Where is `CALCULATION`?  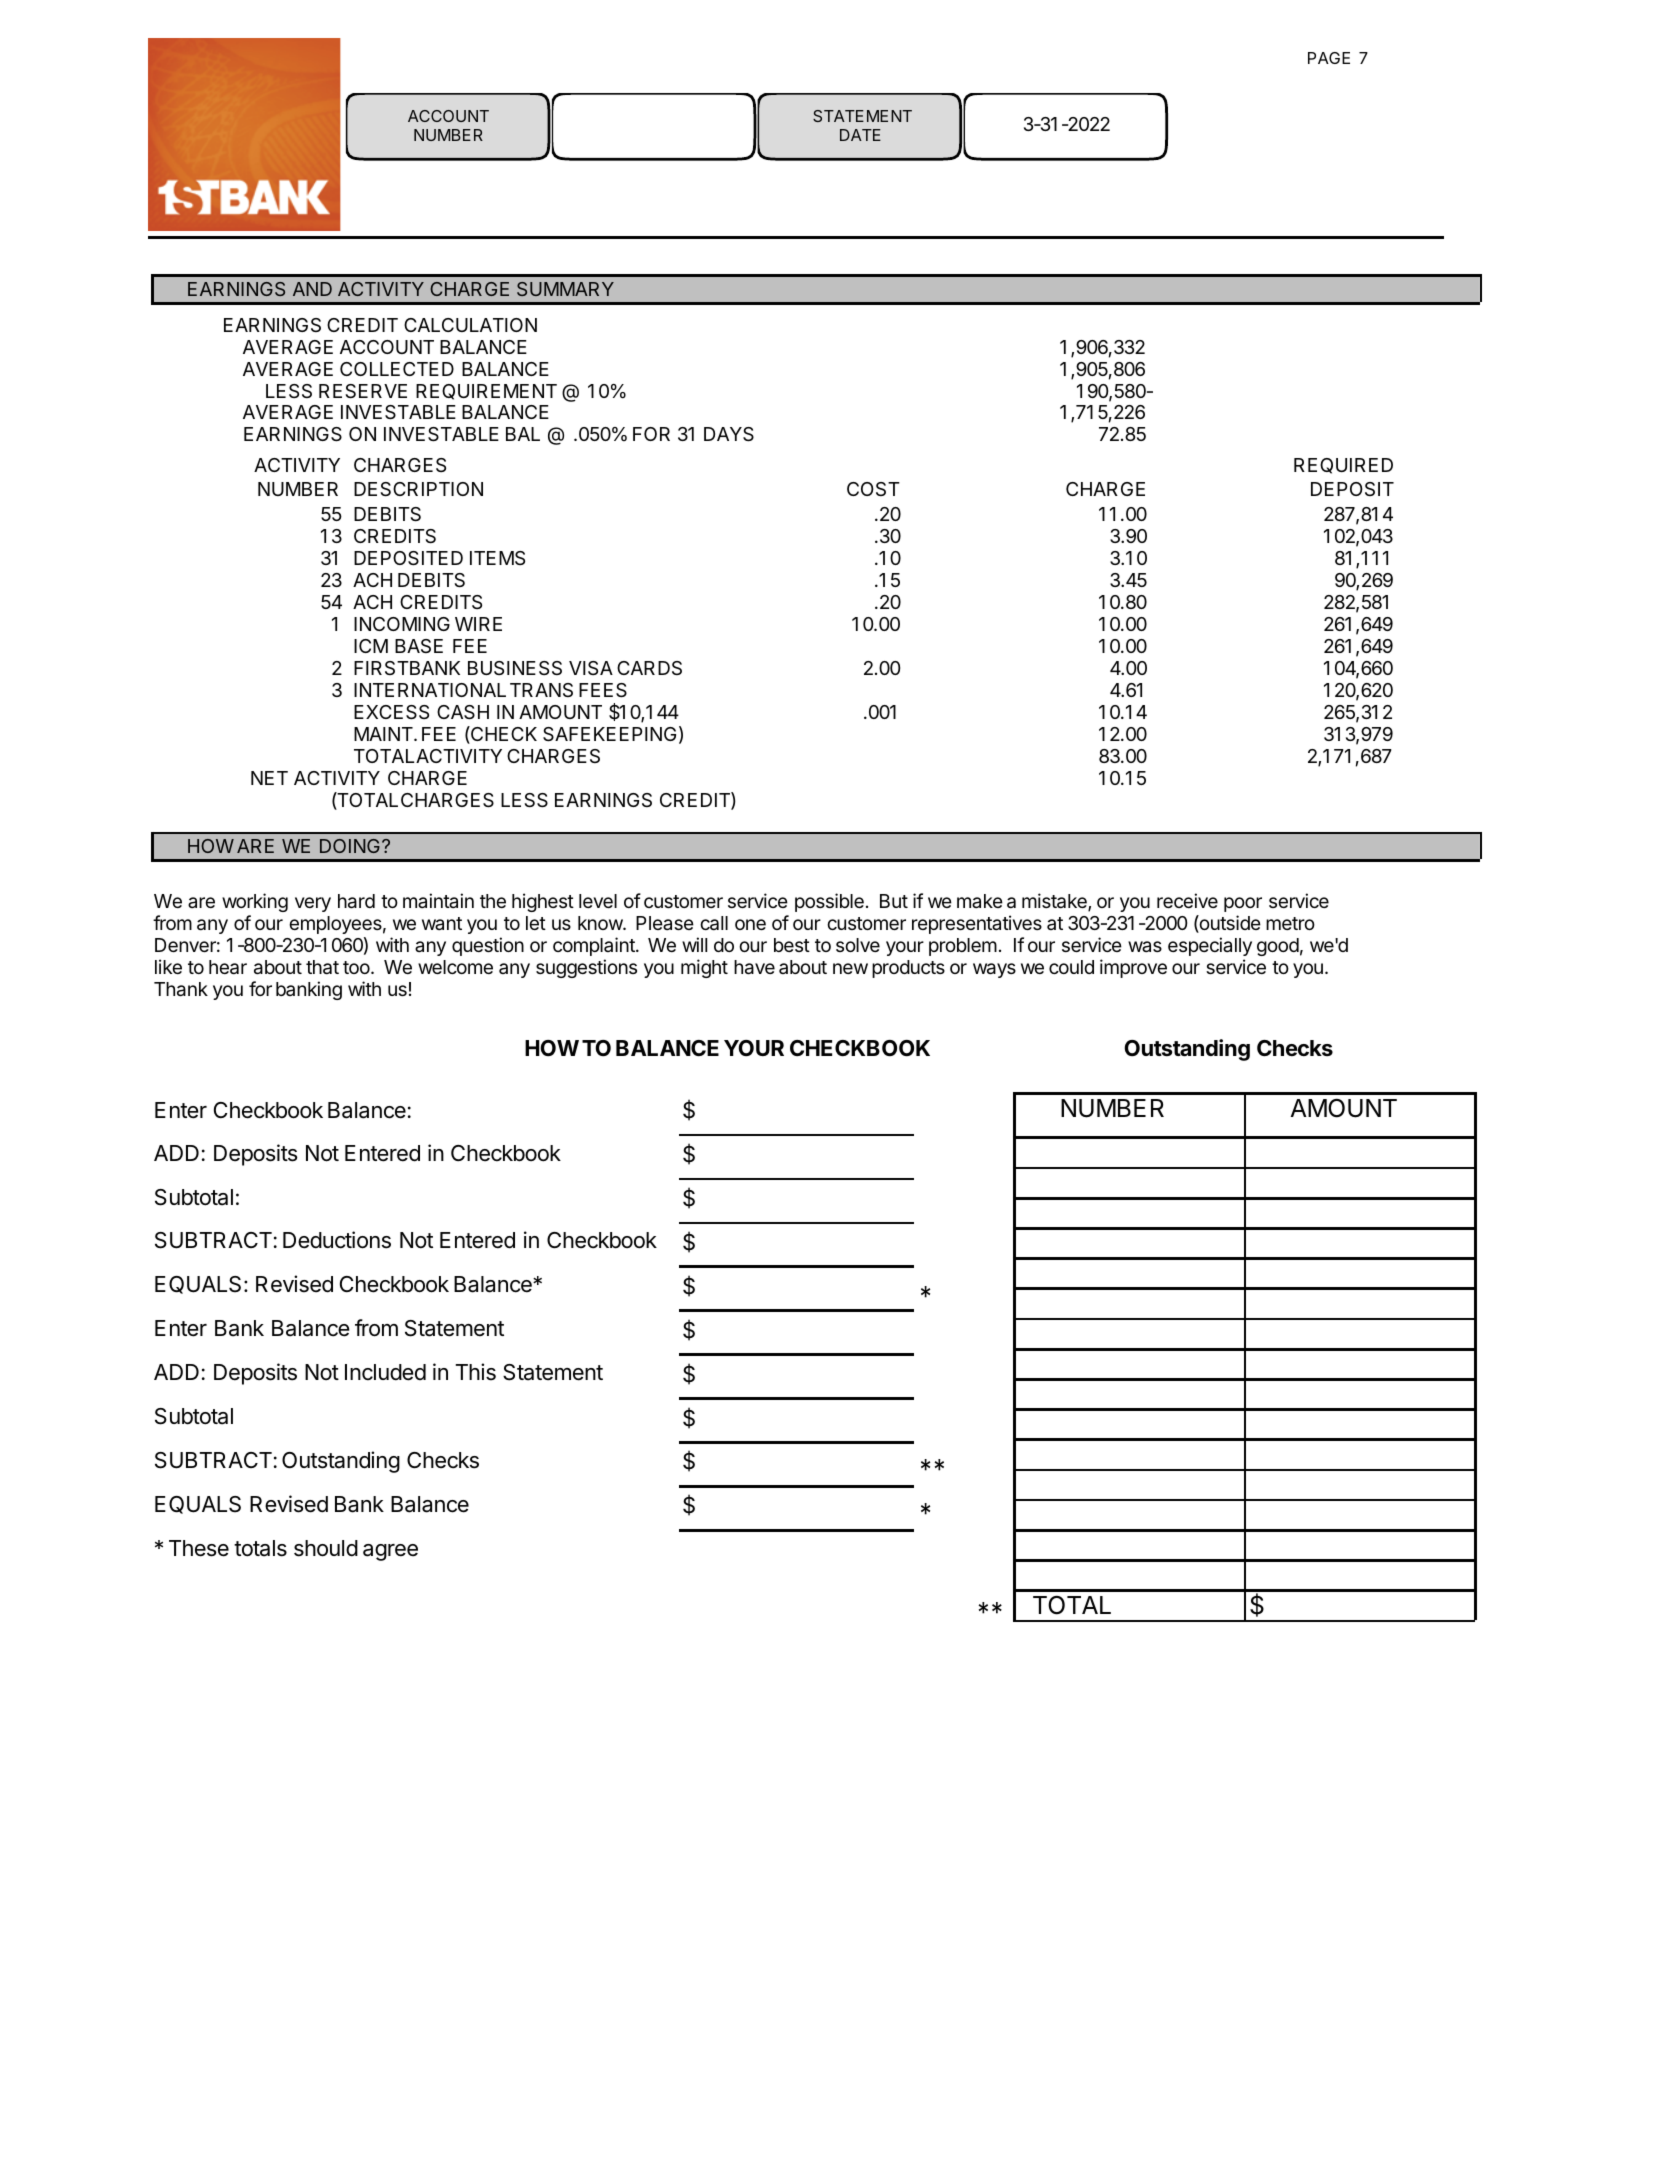 CALCULATION is located at coordinates (470, 325).
